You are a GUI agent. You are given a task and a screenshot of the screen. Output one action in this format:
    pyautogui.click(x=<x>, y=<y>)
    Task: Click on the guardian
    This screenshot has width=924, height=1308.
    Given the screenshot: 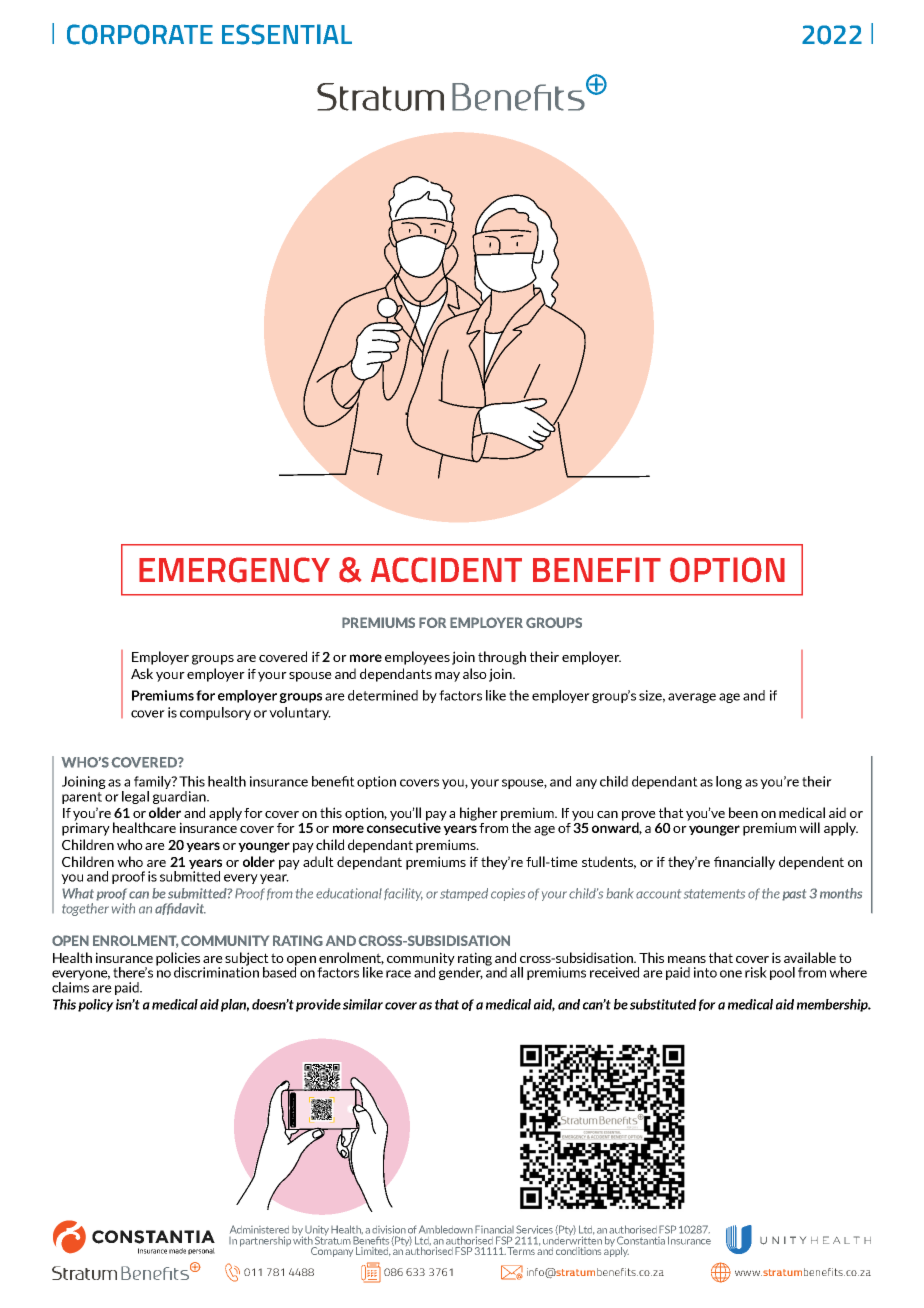 What is the action you would take?
    pyautogui.click(x=180, y=796)
